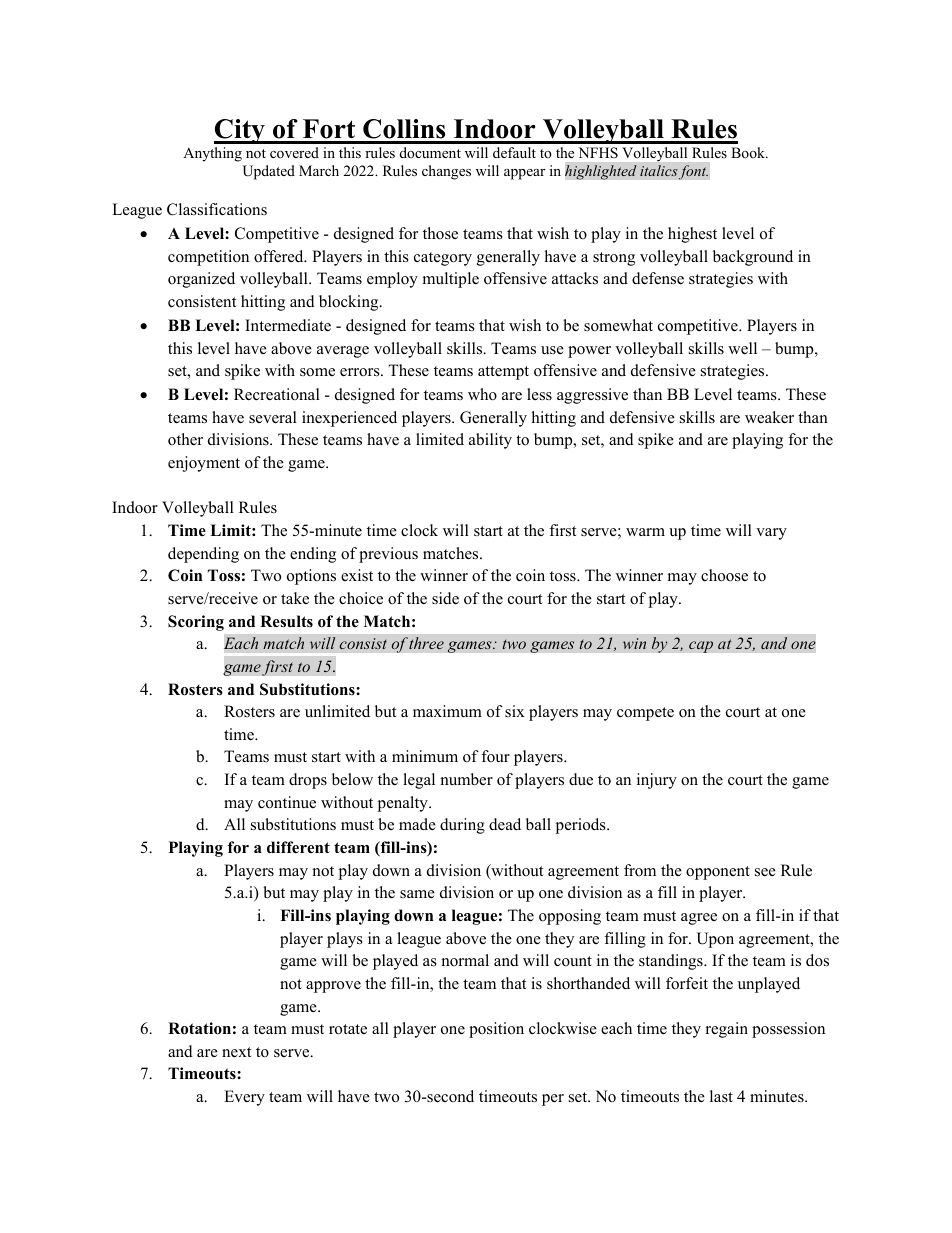 The image size is (952, 1233). What do you see at coordinates (514, 152) in the document?
I see `default` at bounding box center [514, 152].
